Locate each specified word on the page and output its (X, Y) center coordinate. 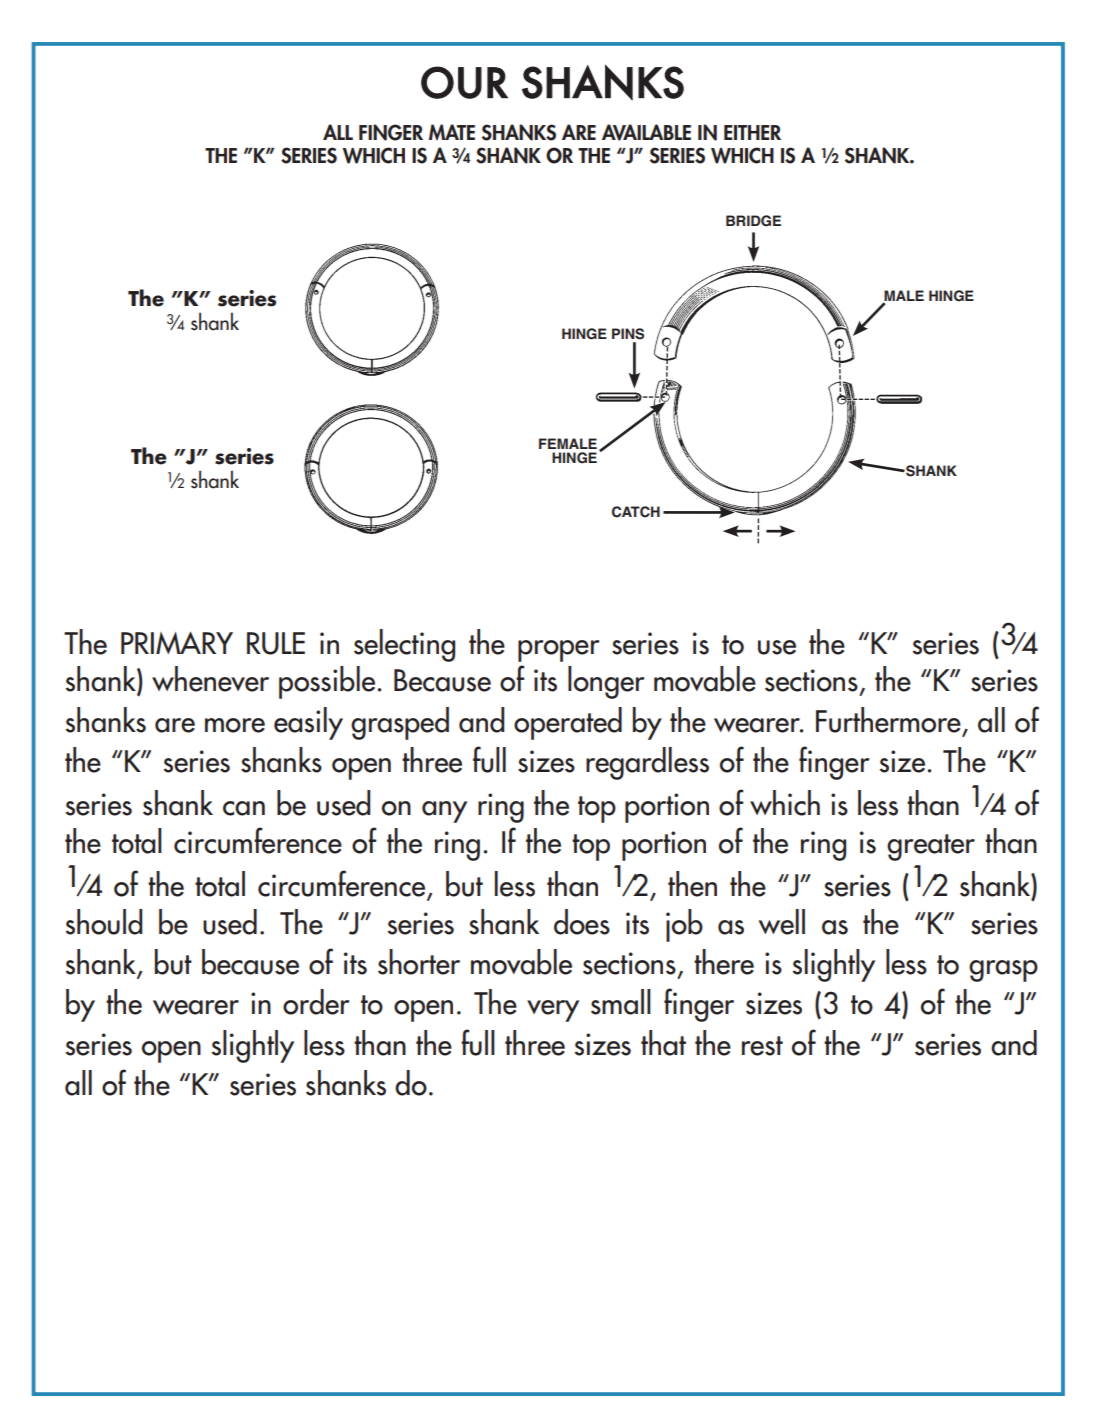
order (316, 1002)
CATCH (636, 512)
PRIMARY (177, 643)
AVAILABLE (646, 132)
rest (762, 1046)
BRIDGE (753, 221)
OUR (464, 82)
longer (606, 682)
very (553, 1011)
